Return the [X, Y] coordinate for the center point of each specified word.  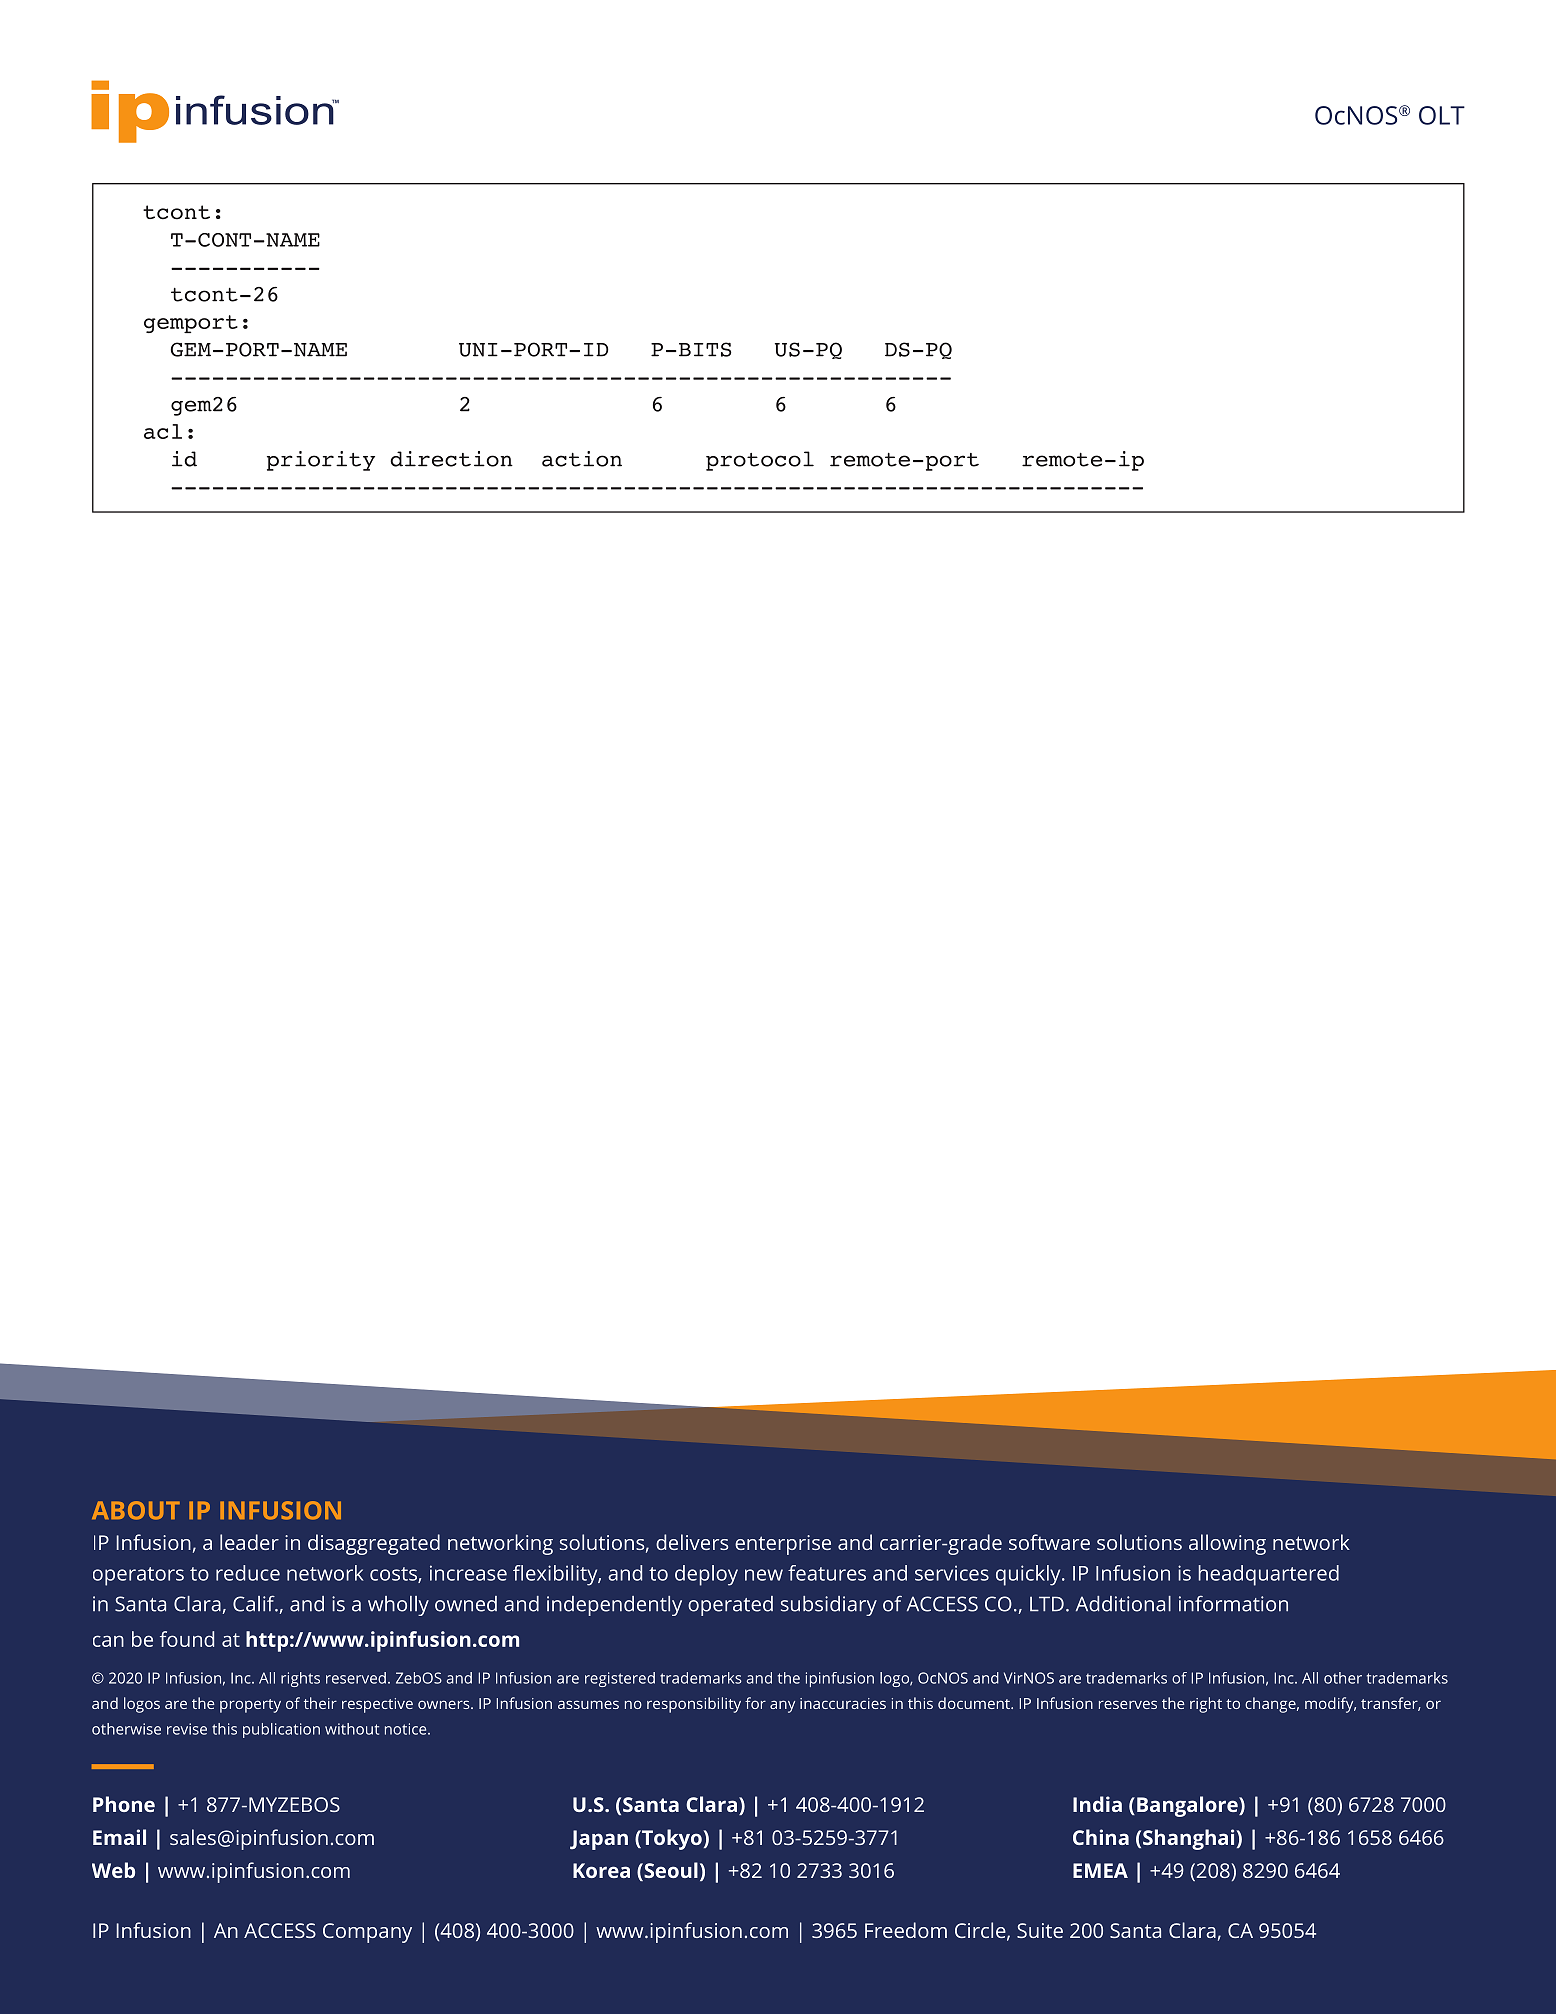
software [1049, 1542]
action [582, 459]
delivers [692, 1542]
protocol [760, 461]
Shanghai [1190, 1839]
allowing [1227, 1544]
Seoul [670, 1871]
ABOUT [136, 1510]
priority [321, 461]
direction [451, 459]
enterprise [783, 1545]
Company [367, 1933]
